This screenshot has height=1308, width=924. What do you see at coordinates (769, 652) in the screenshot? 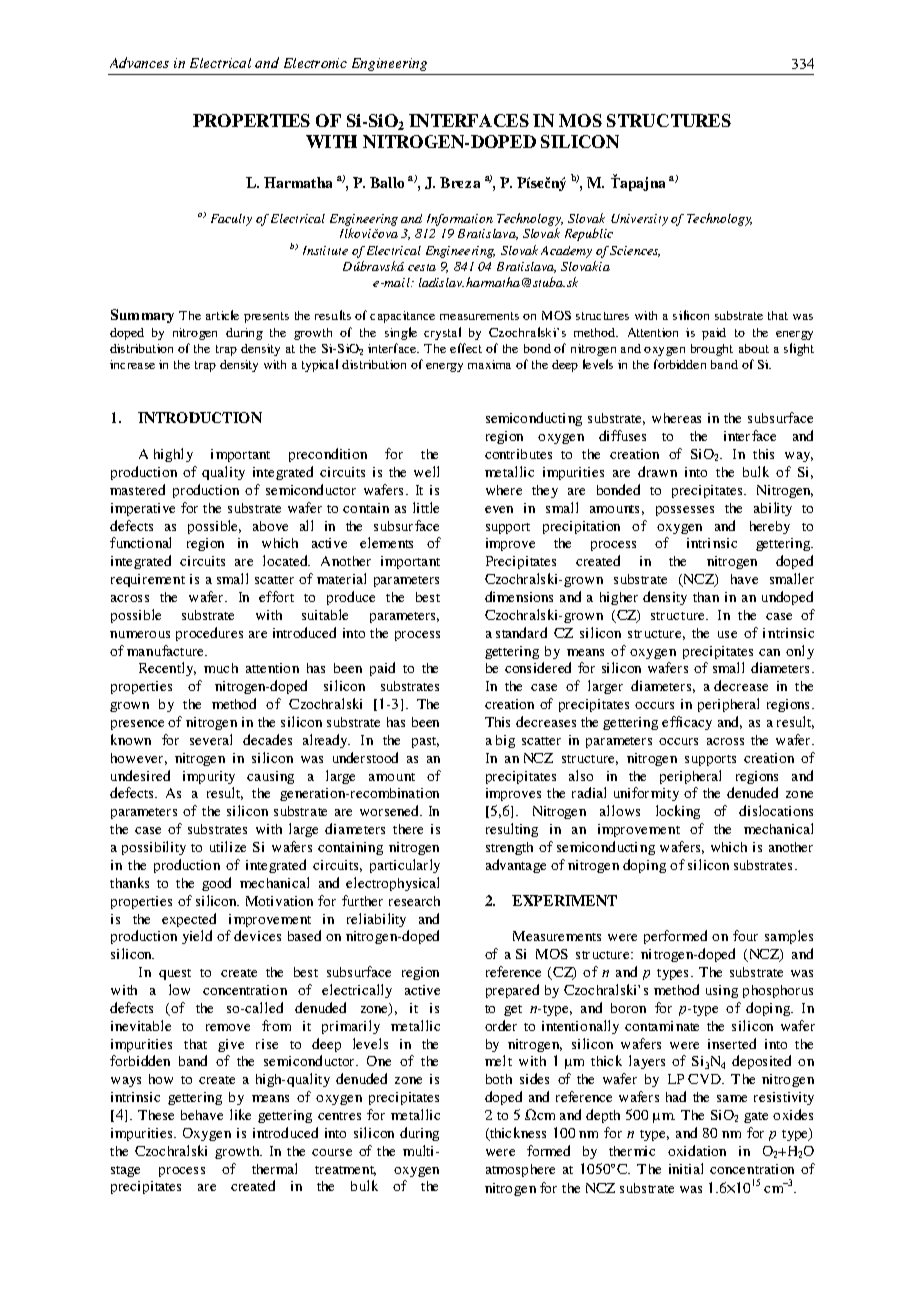
I see `can` at bounding box center [769, 652].
